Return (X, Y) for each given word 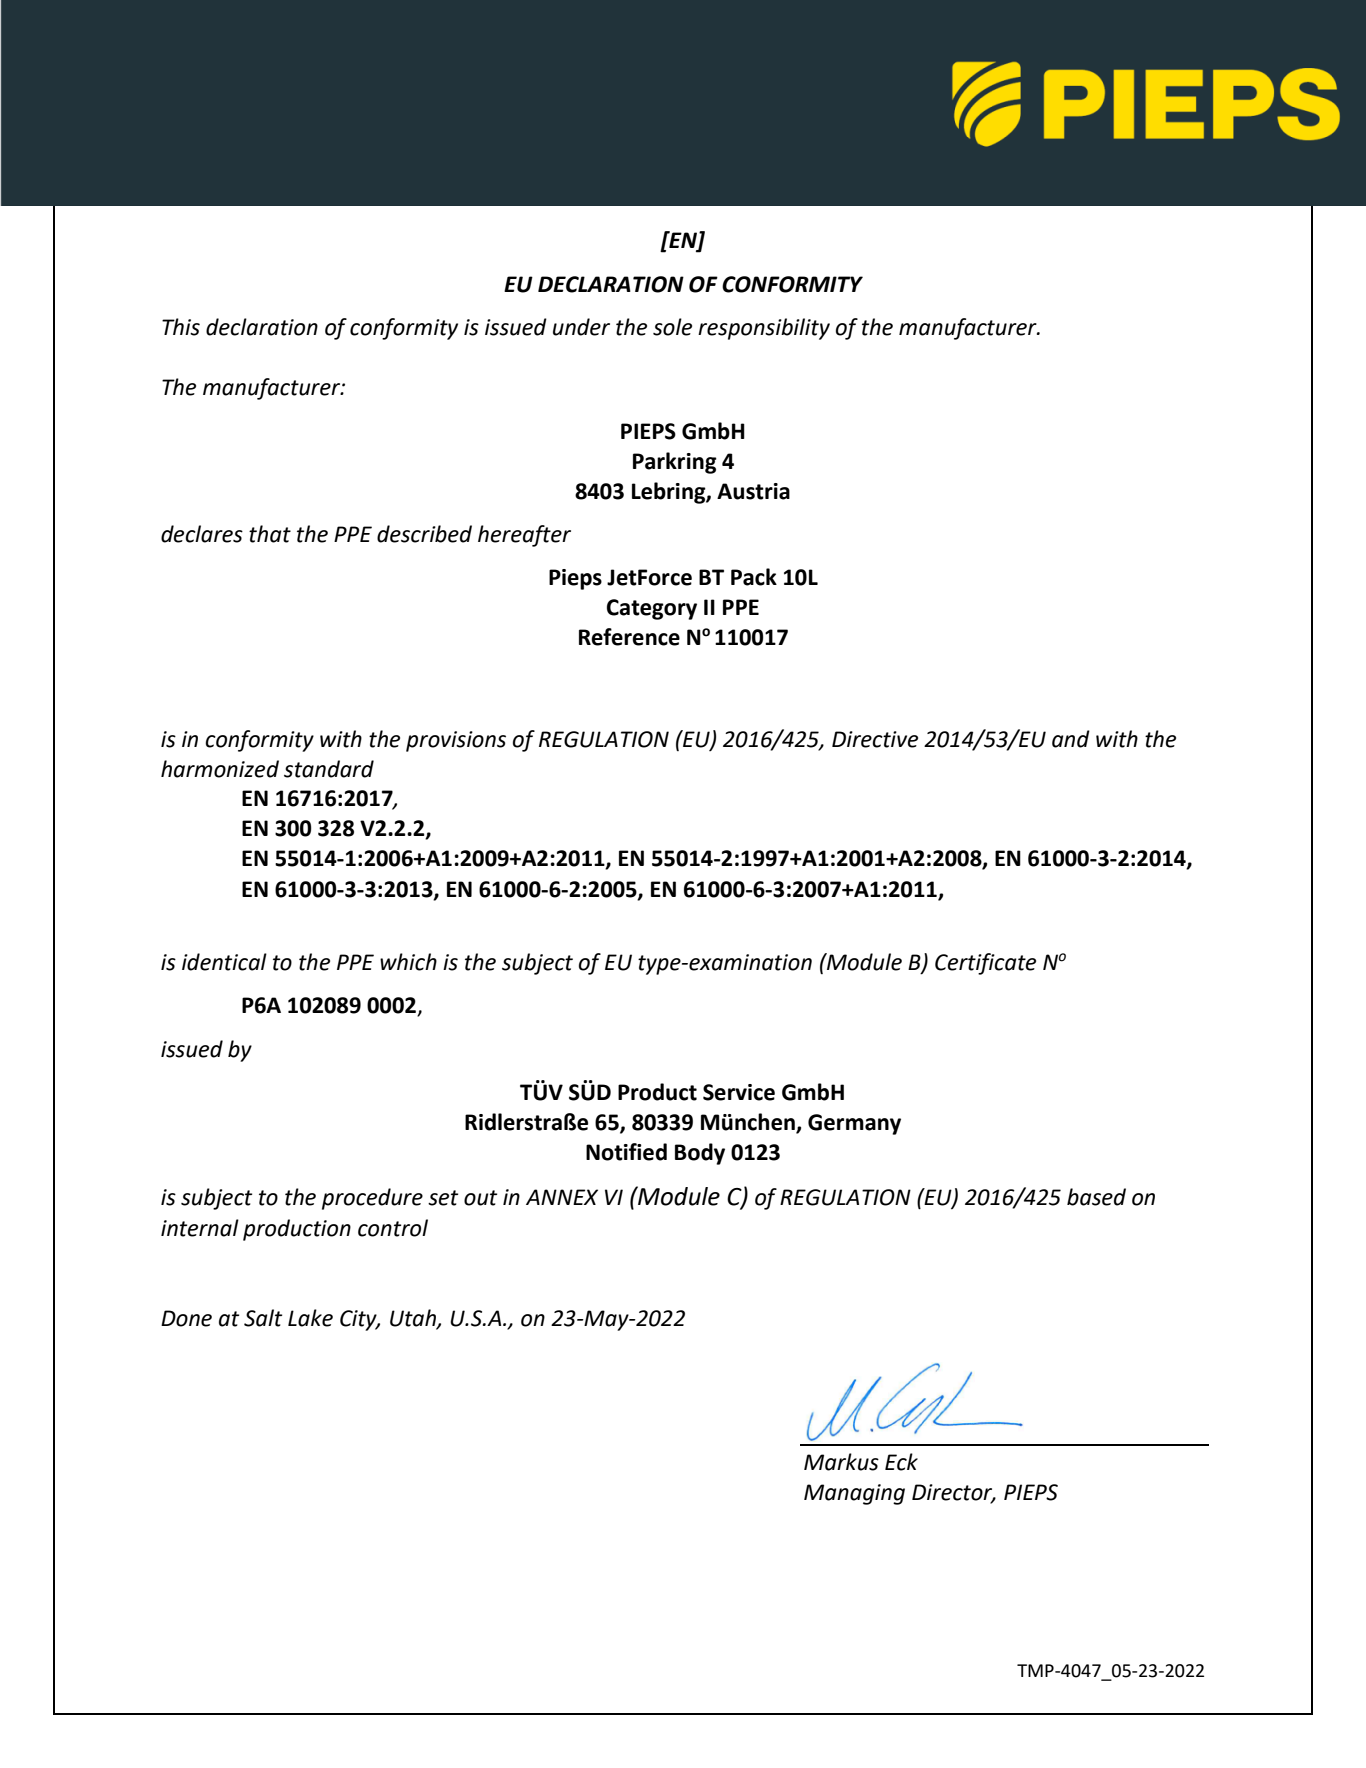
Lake (310, 1318)
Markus (841, 1462)
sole (672, 327)
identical (224, 962)
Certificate (985, 964)
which (408, 962)
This (181, 327)
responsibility (764, 329)
